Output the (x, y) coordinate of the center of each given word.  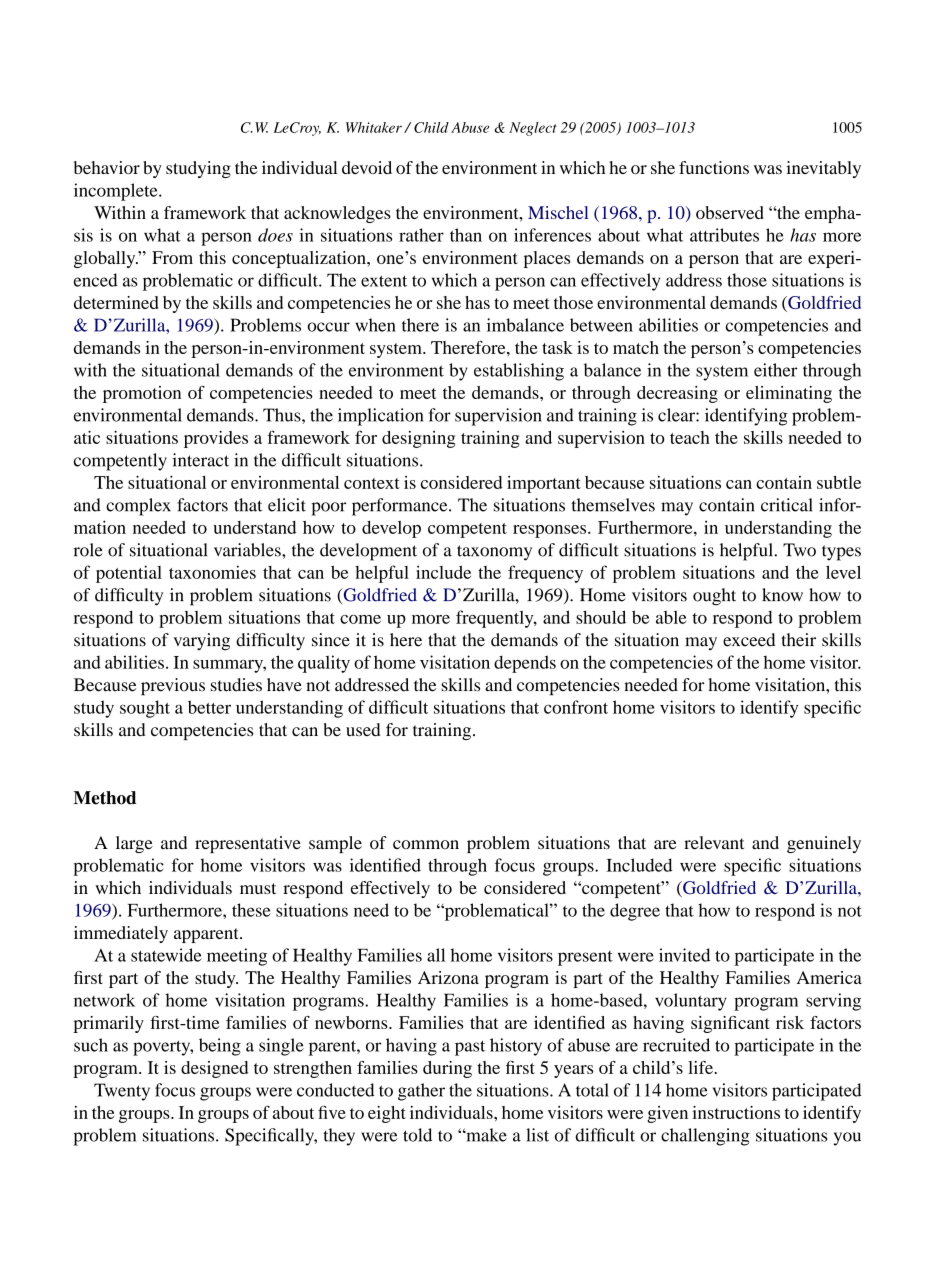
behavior (107, 167)
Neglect (533, 129)
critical (786, 505)
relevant (714, 843)
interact (200, 460)
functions (714, 167)
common (426, 844)
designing (418, 439)
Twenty (122, 1092)
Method (105, 798)
